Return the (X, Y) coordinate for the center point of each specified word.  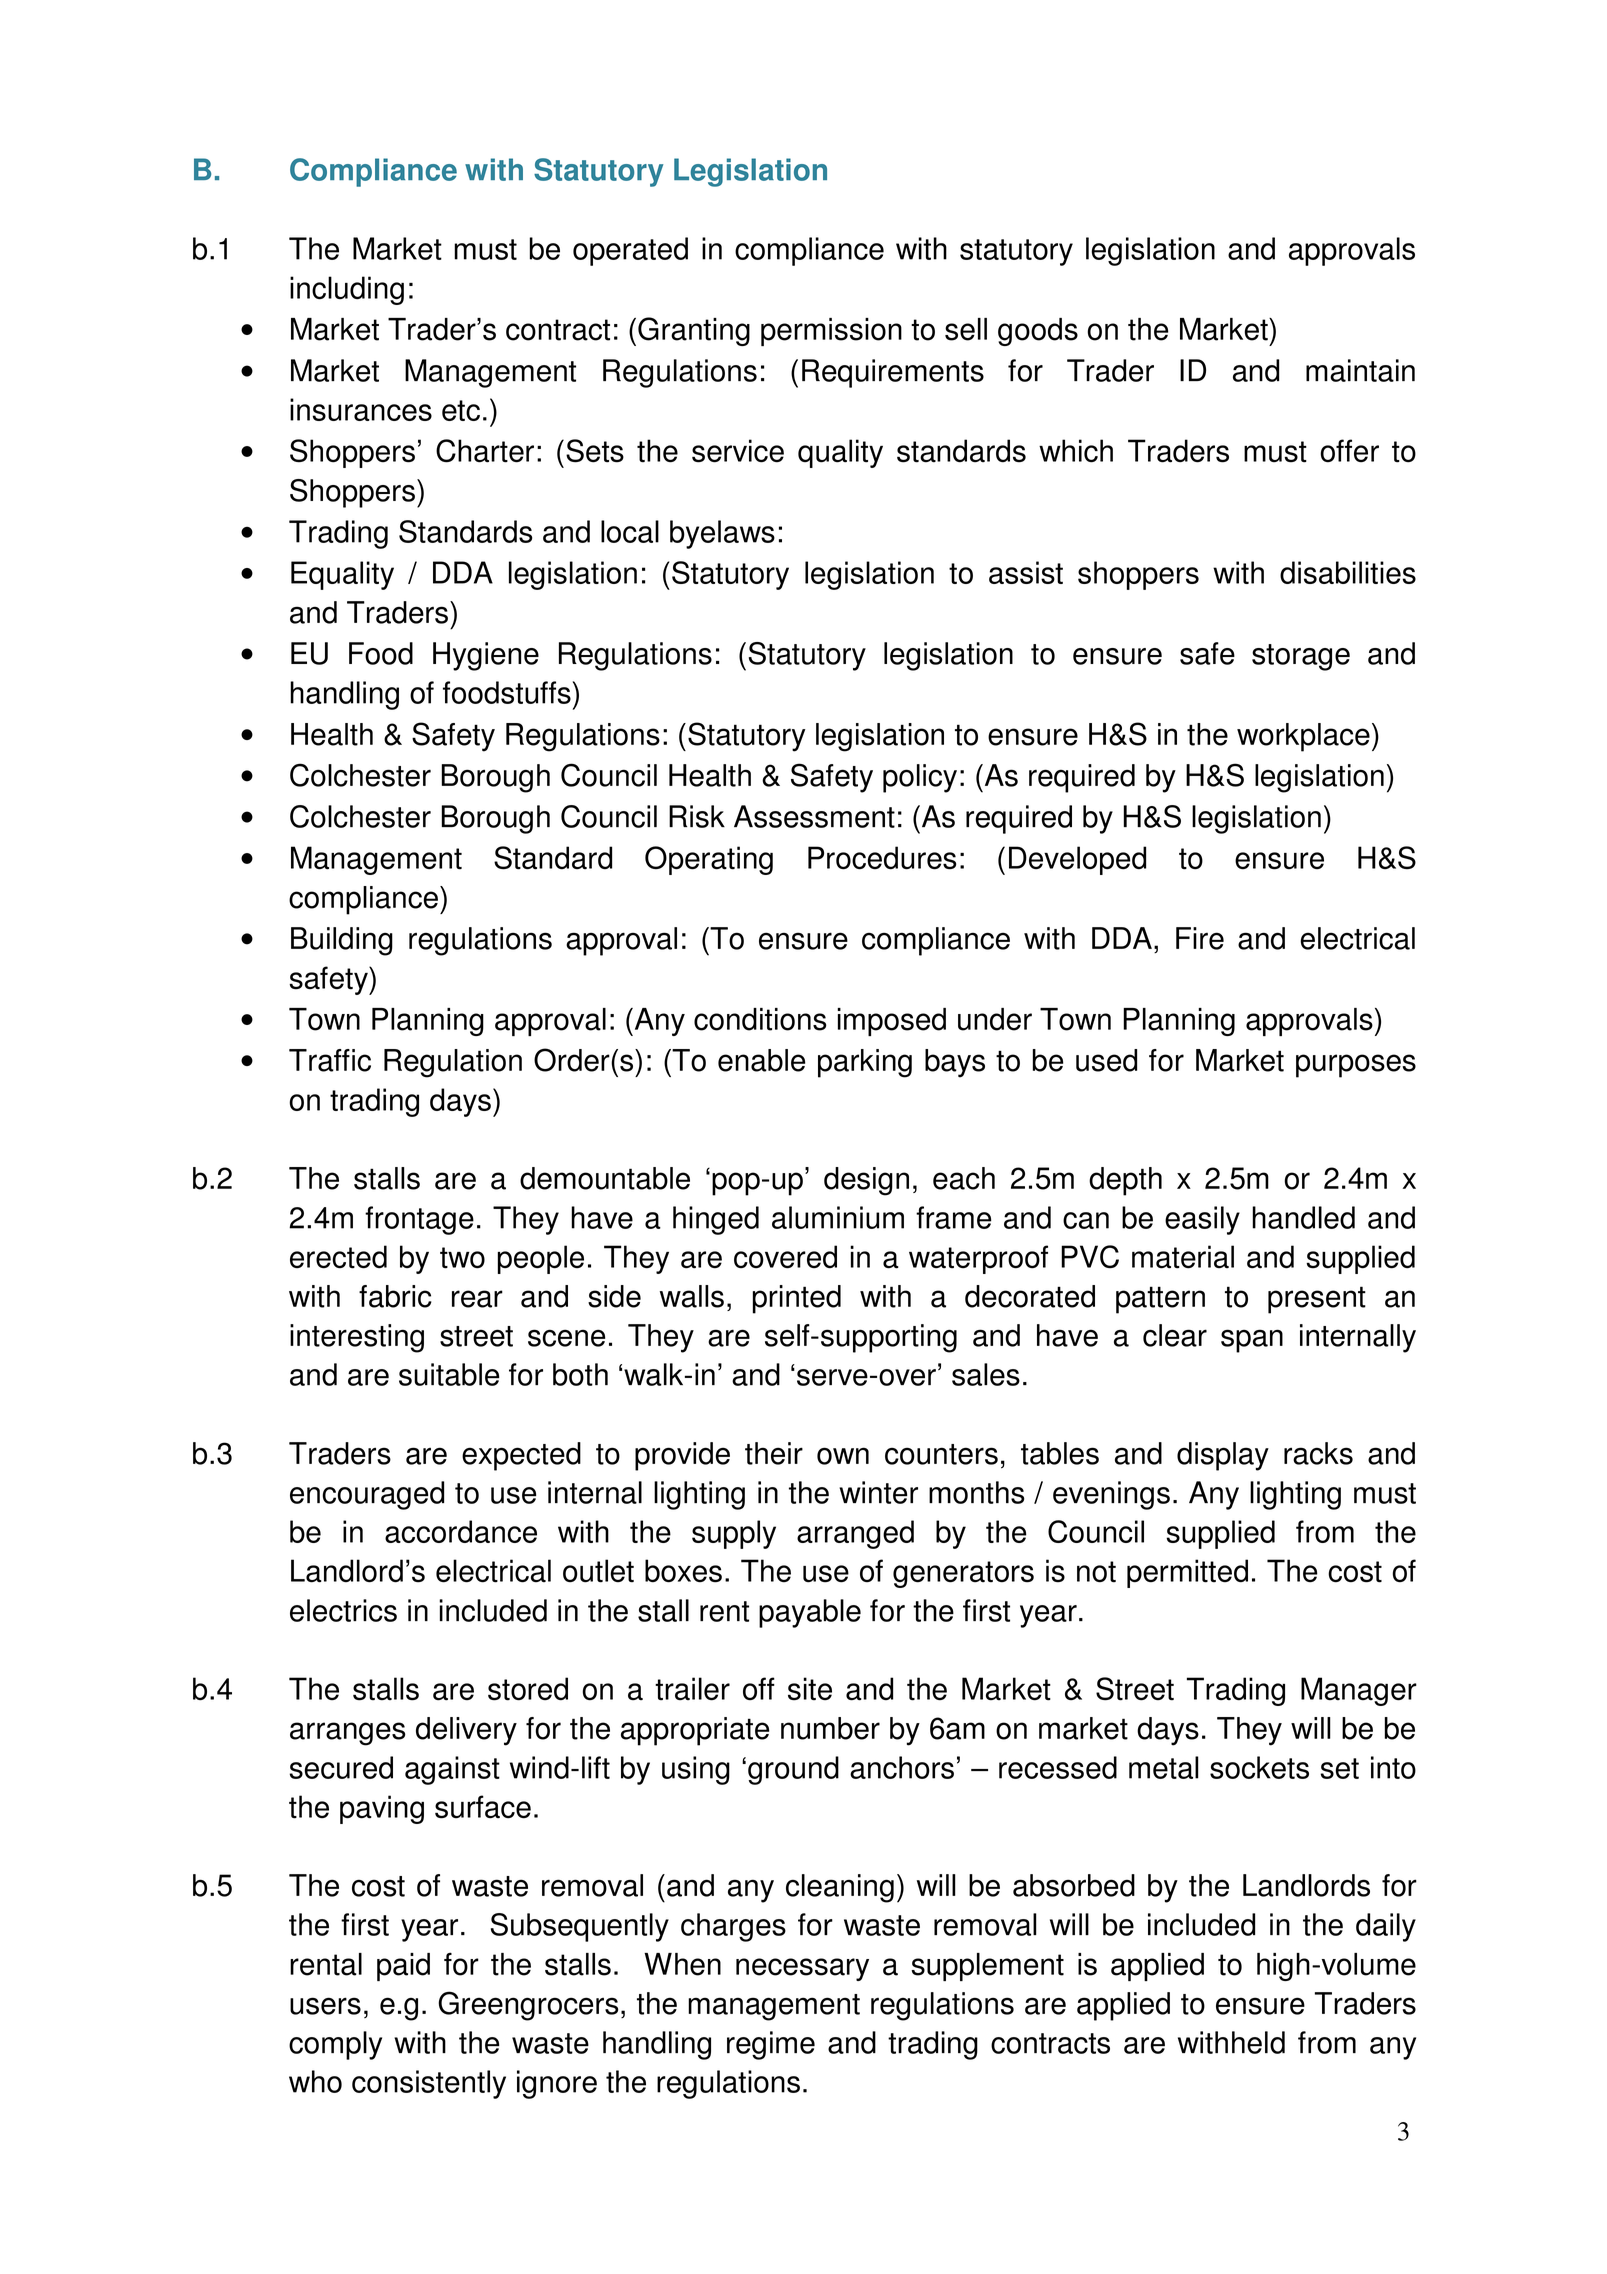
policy (920, 778)
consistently (429, 2084)
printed (797, 1299)
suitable (449, 1374)
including (347, 290)
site (810, 1689)
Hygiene (486, 656)
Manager (1359, 1691)
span (1252, 1341)
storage (1301, 657)
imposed (891, 1022)
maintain (1360, 370)
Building (342, 941)
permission (831, 332)
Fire (1200, 938)
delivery (466, 1731)
